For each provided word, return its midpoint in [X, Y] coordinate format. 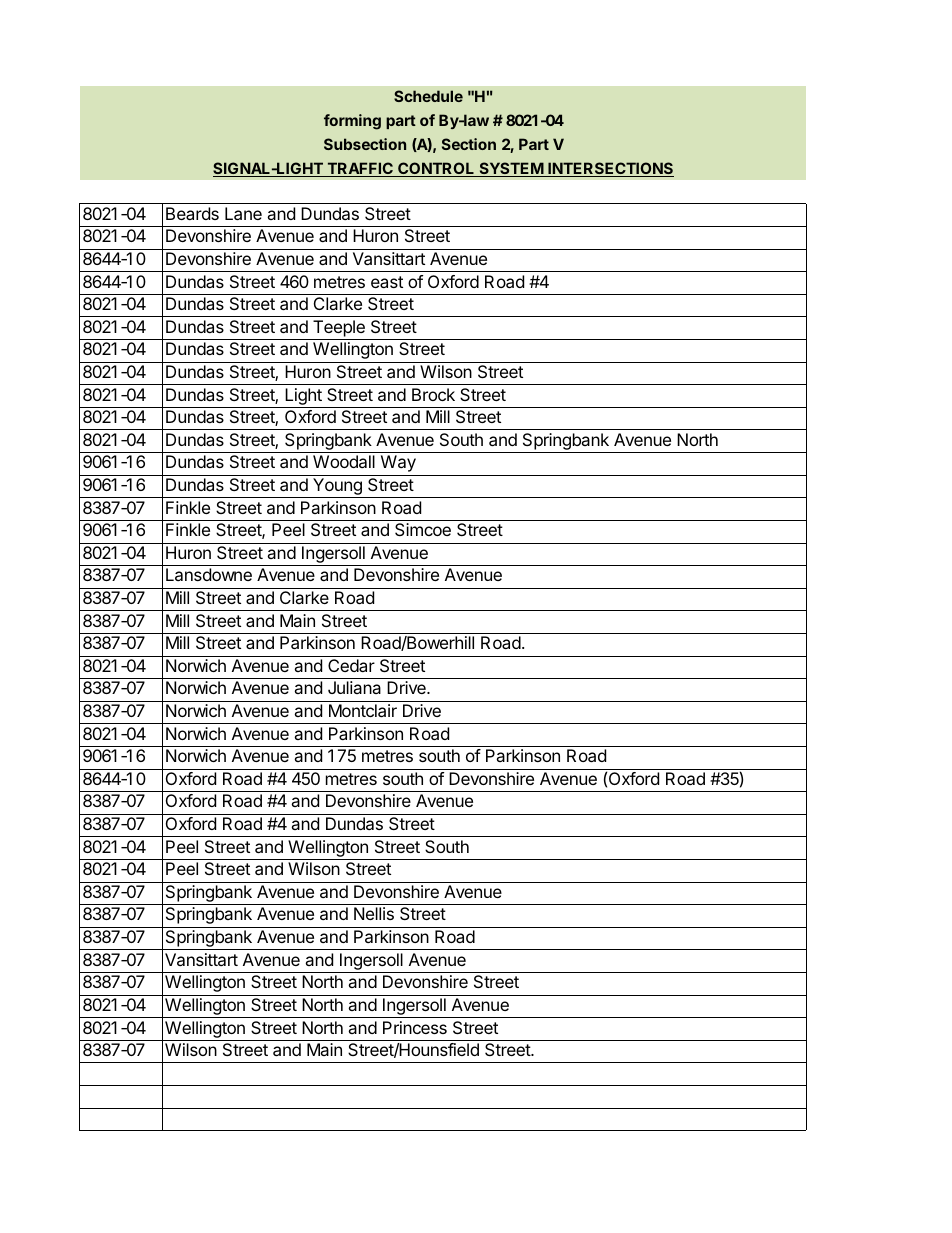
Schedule [428, 96]
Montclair [363, 710]
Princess [415, 1027]
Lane [243, 213]
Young [337, 488]
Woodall [344, 461]
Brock [433, 394]
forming [352, 122]
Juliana [354, 687]
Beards [192, 213]
